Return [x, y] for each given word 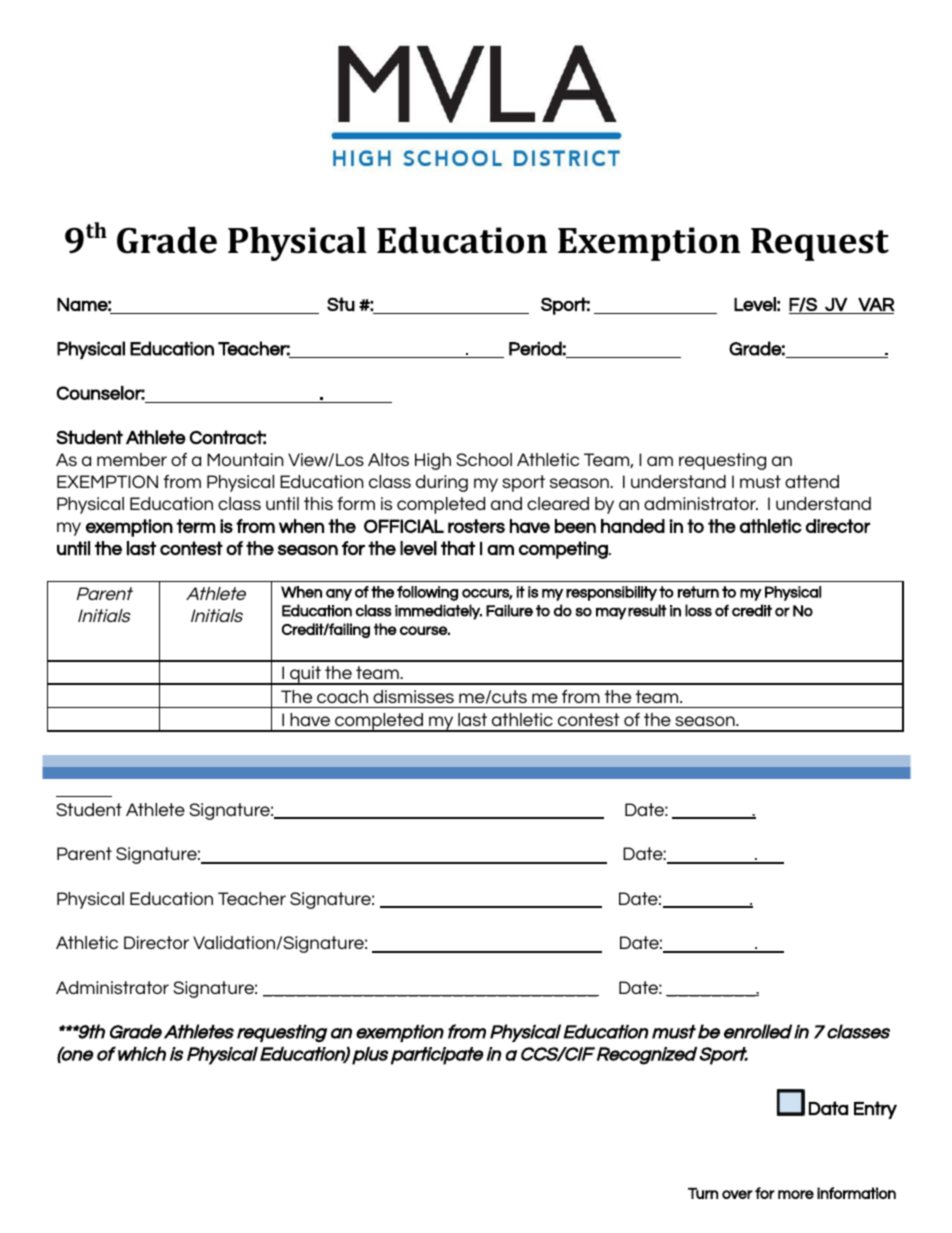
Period [535, 348]
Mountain [245, 459]
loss [698, 610]
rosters [476, 526]
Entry [875, 1110]
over [737, 1194]
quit [305, 675]
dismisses [413, 696]
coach [342, 696]
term [196, 526]
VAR [876, 304]
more [796, 1194]
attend [812, 481]
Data [828, 1108]
